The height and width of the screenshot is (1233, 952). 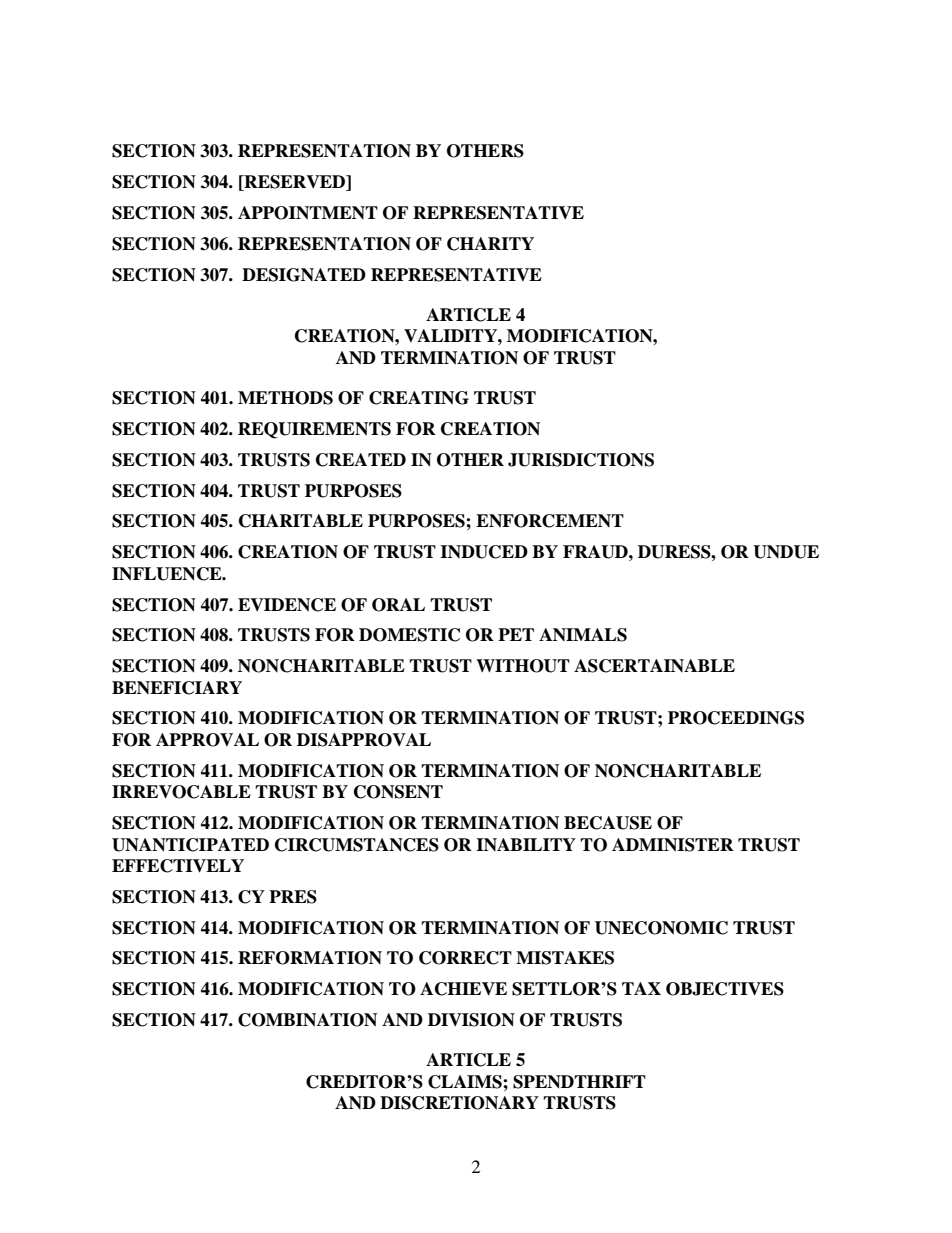 I want to click on OBJECTIVES, so click(x=725, y=989).
